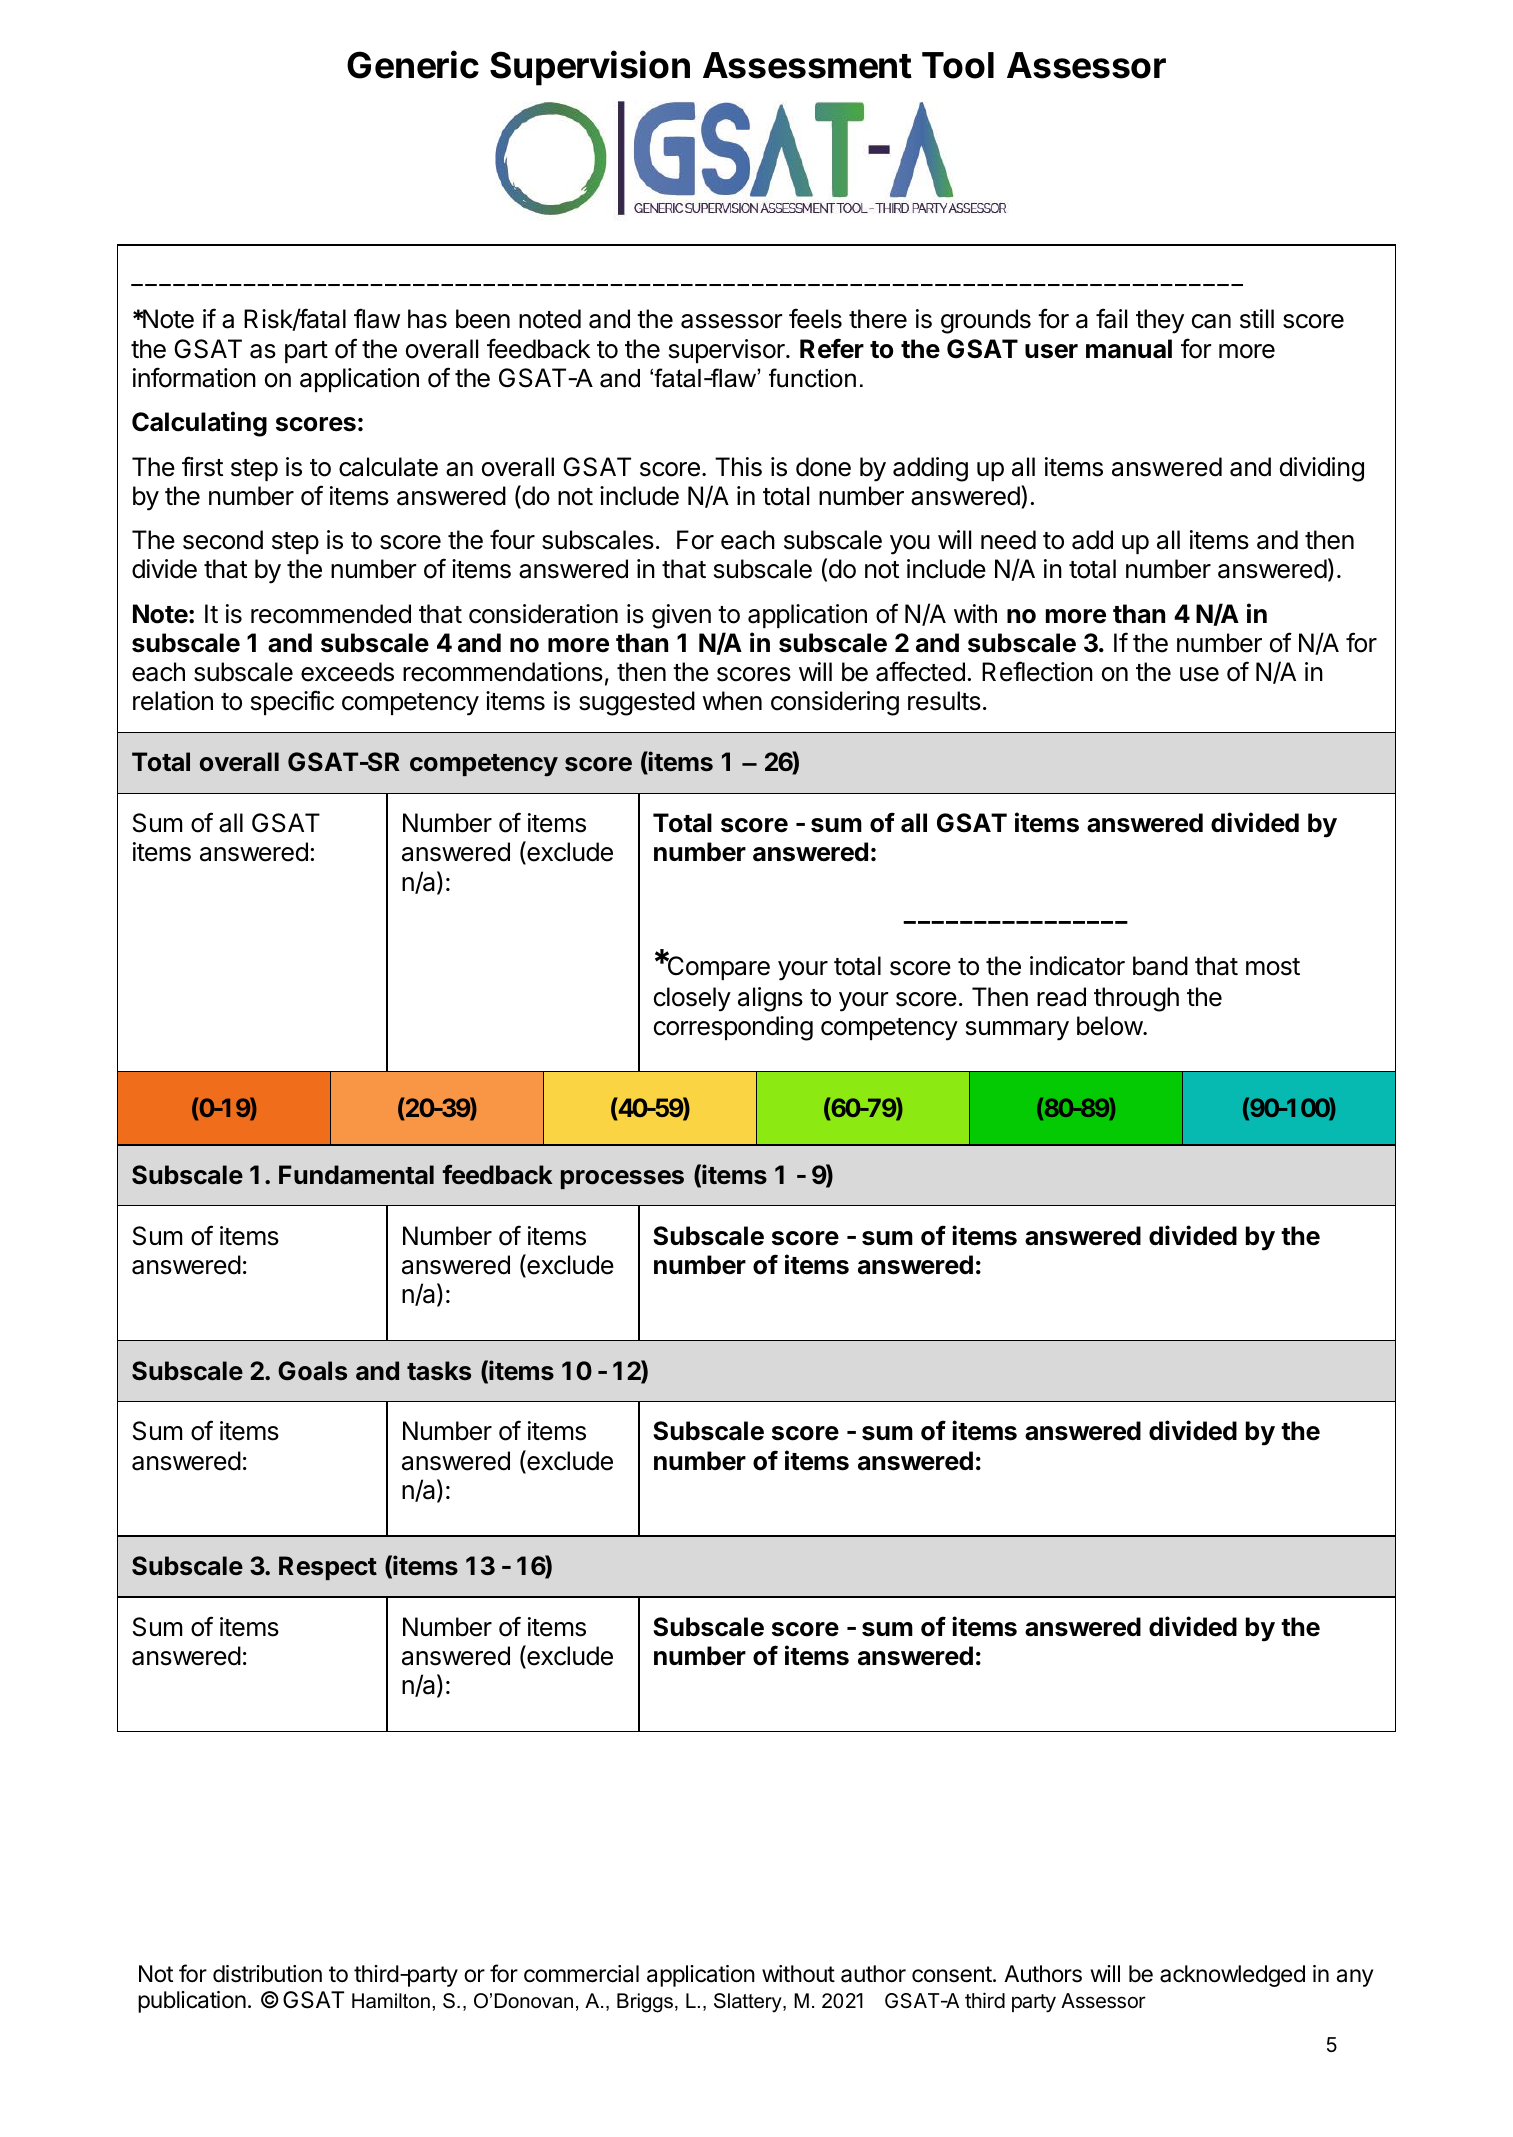 This screenshot has height=2137, width=1513. What do you see at coordinates (738, 467) in the screenshot?
I see `This` at bounding box center [738, 467].
